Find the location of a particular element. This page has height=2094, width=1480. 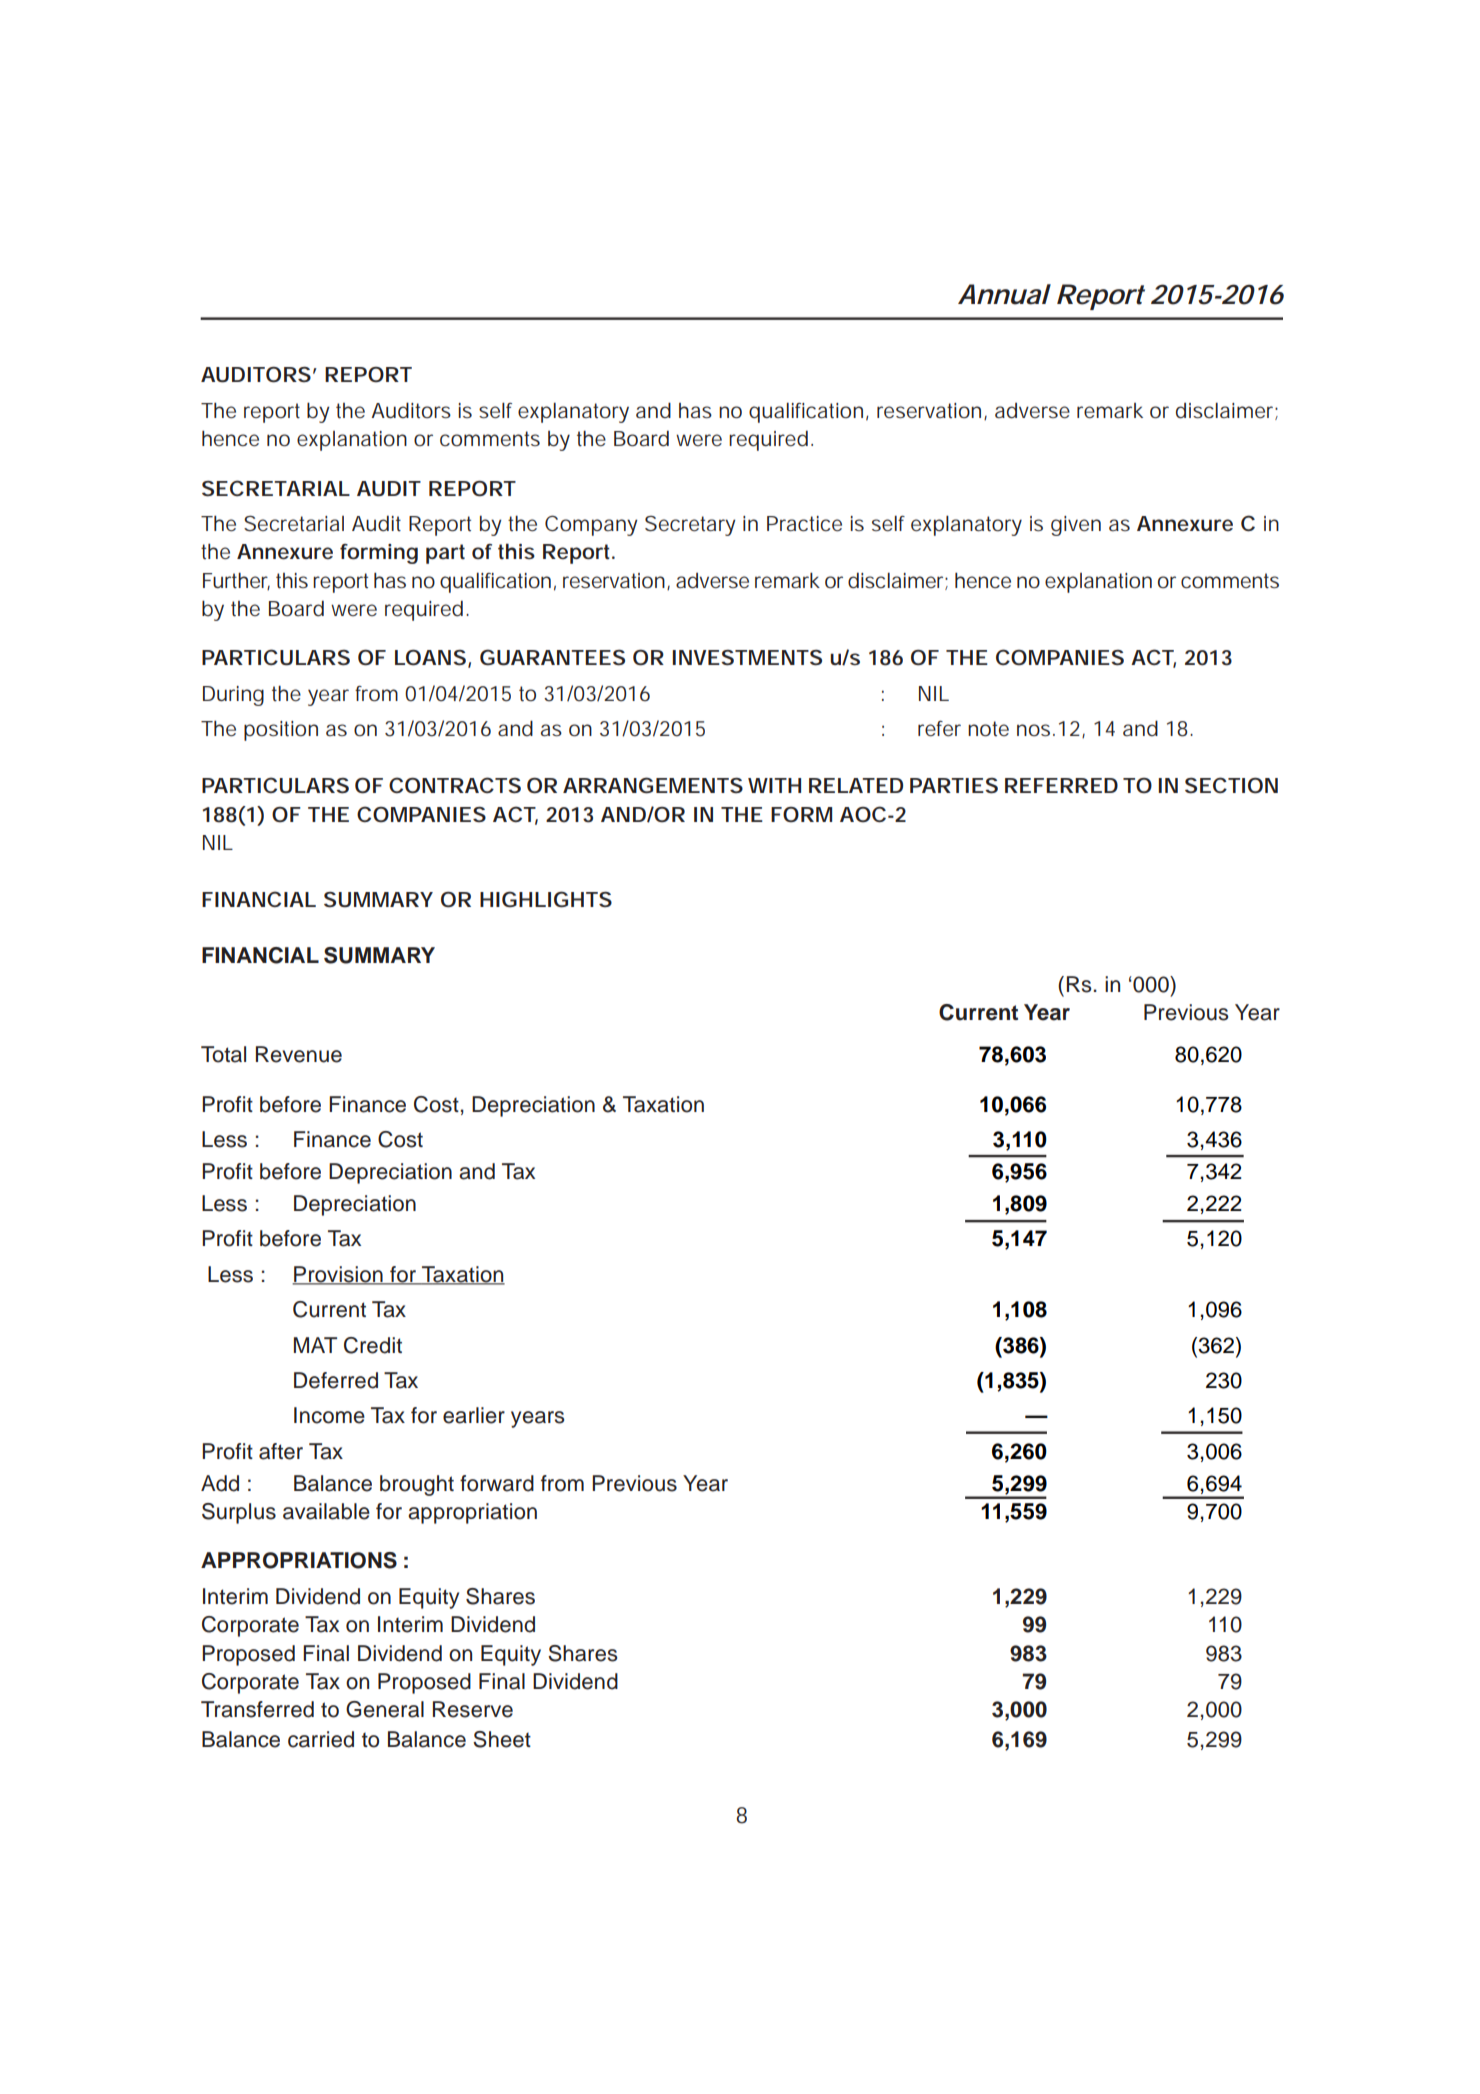

Further is located at coordinates (236, 581).
